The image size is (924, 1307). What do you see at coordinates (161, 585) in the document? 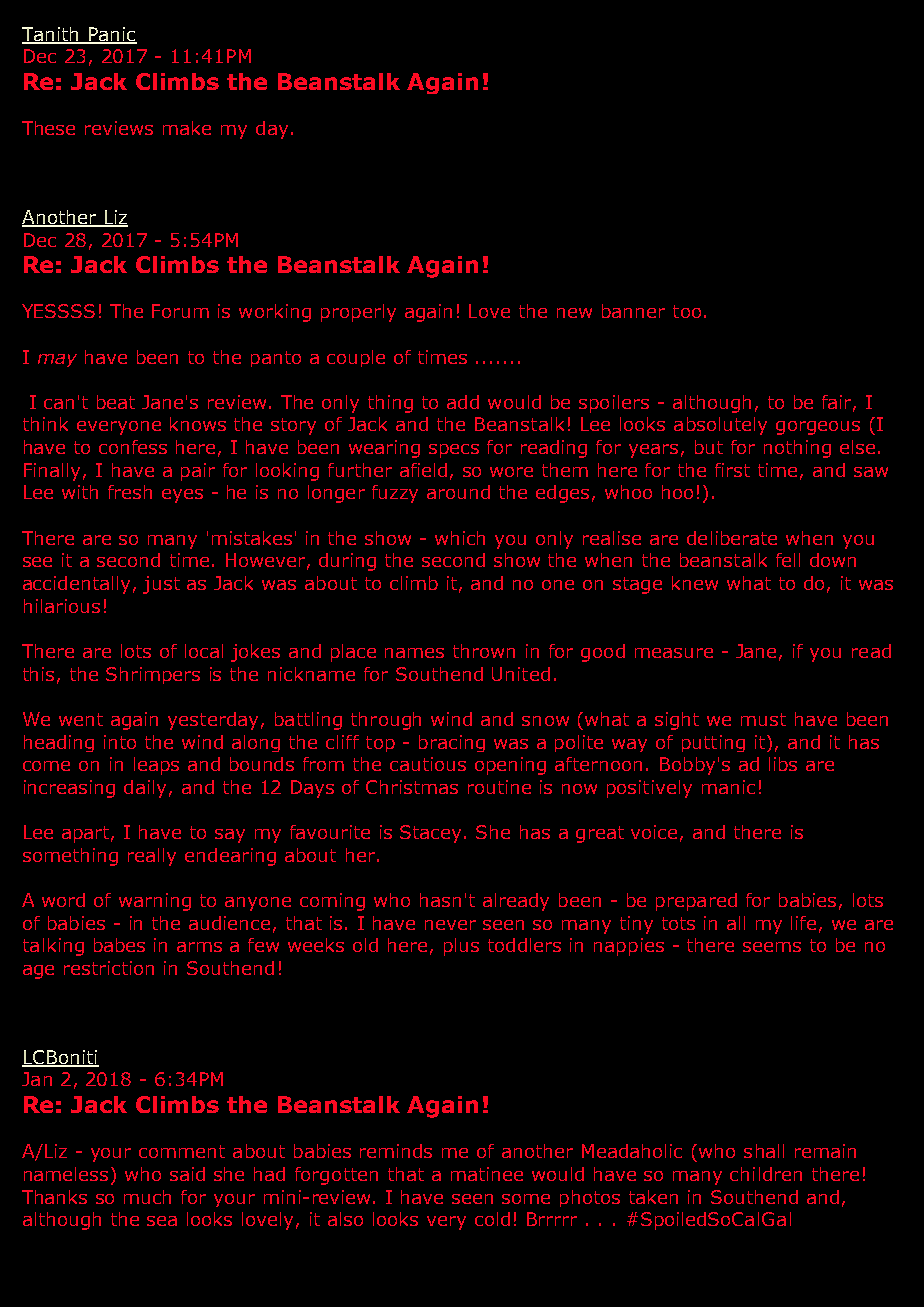
I see `just` at bounding box center [161, 585].
